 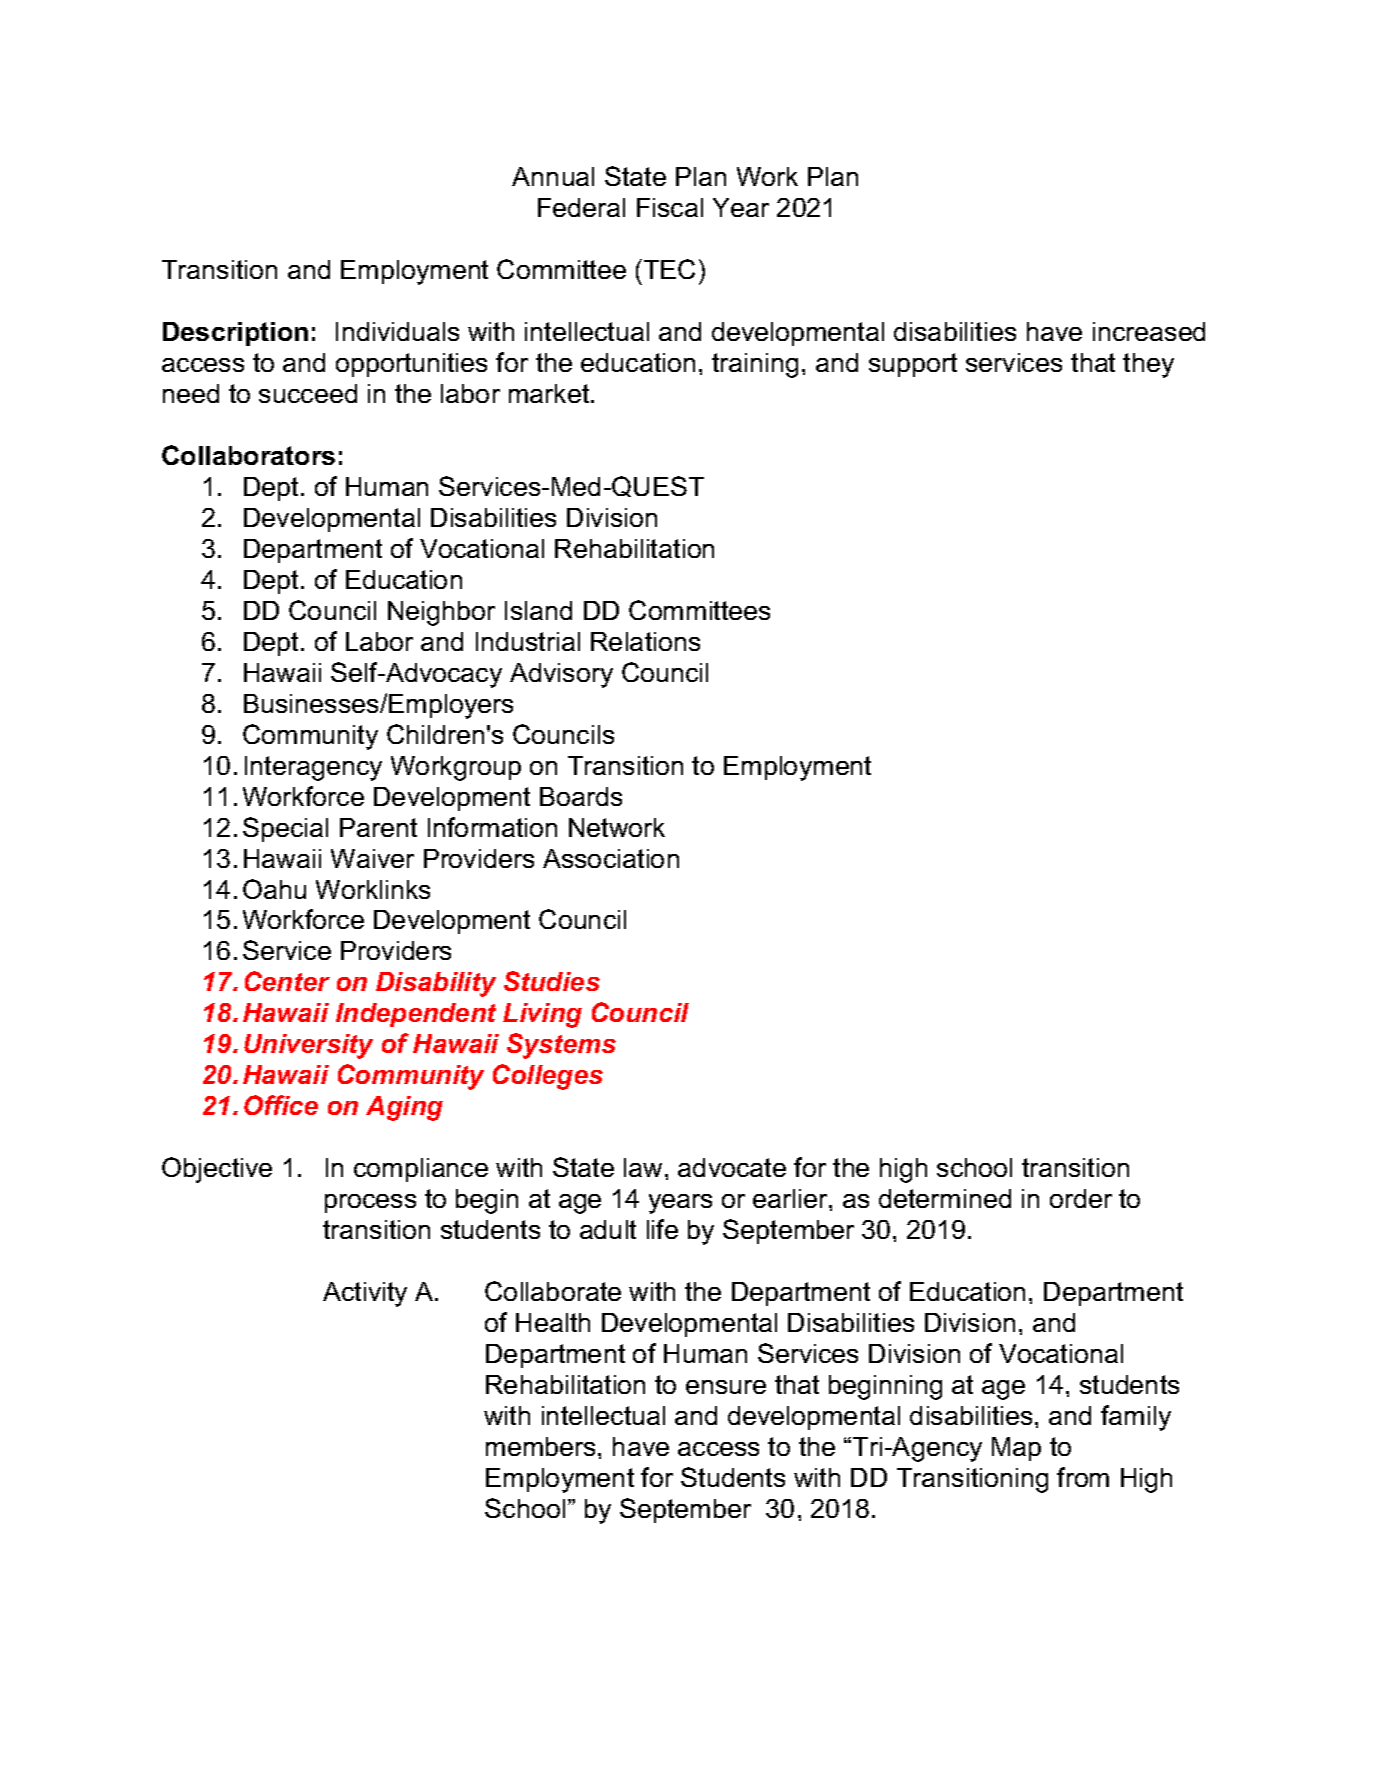 I want to click on increased, so click(x=1149, y=331).
